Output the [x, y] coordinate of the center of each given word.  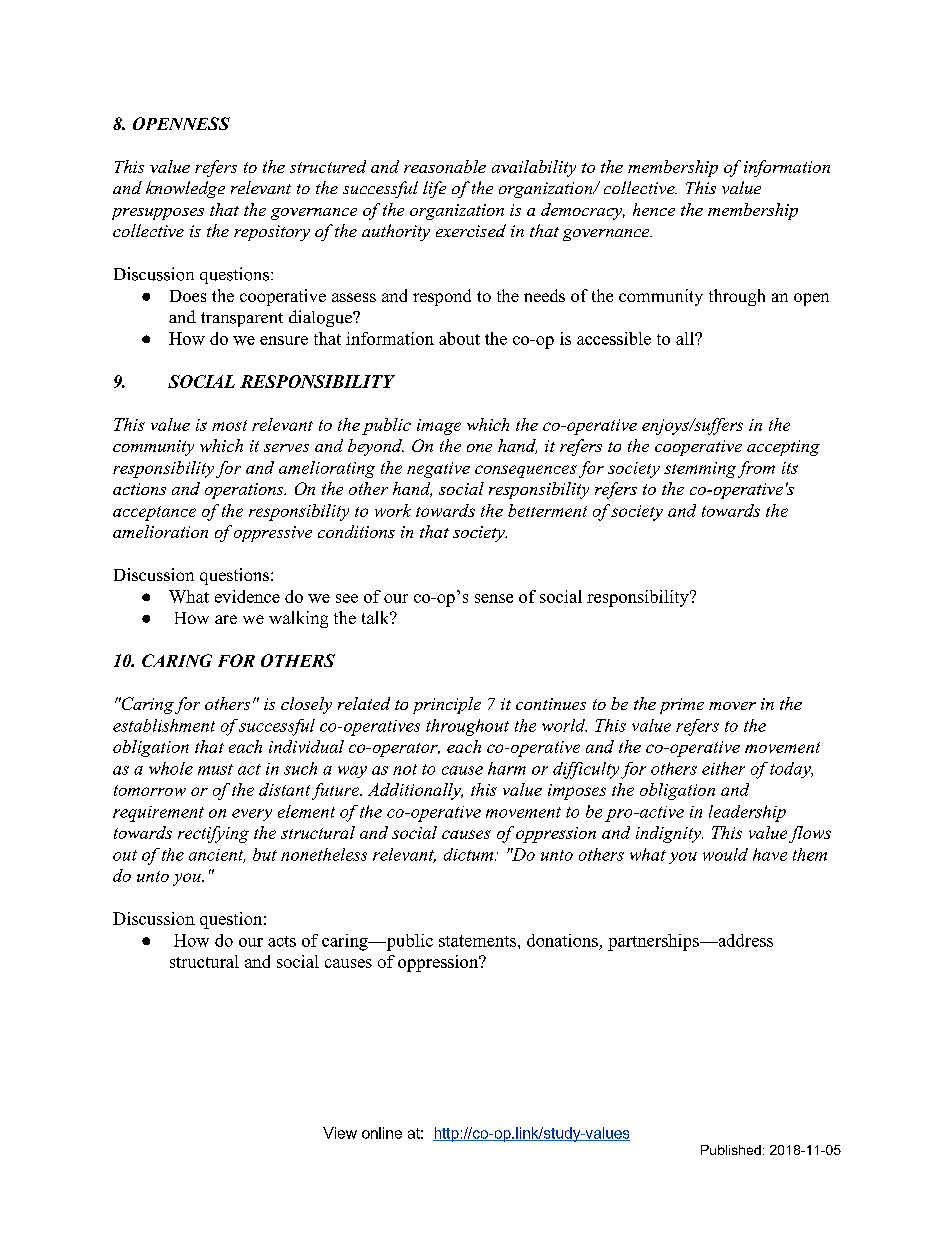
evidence [247, 596]
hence [654, 209]
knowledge [185, 189]
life [434, 189]
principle [447, 705]
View [340, 1133]
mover [732, 706]
